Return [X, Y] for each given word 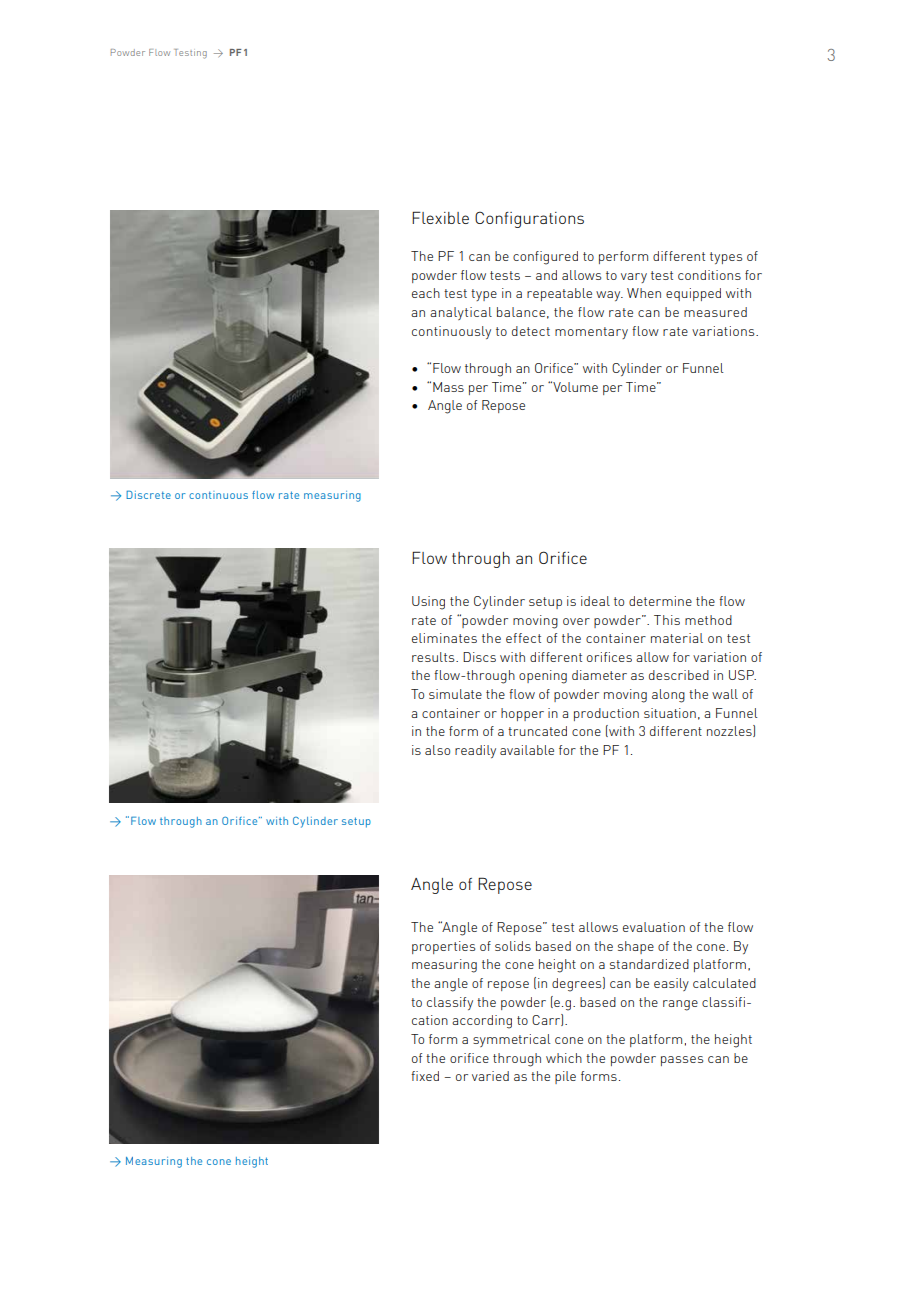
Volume [574, 386]
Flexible [440, 217]
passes [682, 1061]
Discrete [148, 494]
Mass [448, 387]
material [677, 638]
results [434, 657]
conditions [709, 275]
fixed [425, 1076]
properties [443, 947]
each [426, 293]
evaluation [654, 927]
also [437, 750]
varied [490, 1076]
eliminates [444, 638]
